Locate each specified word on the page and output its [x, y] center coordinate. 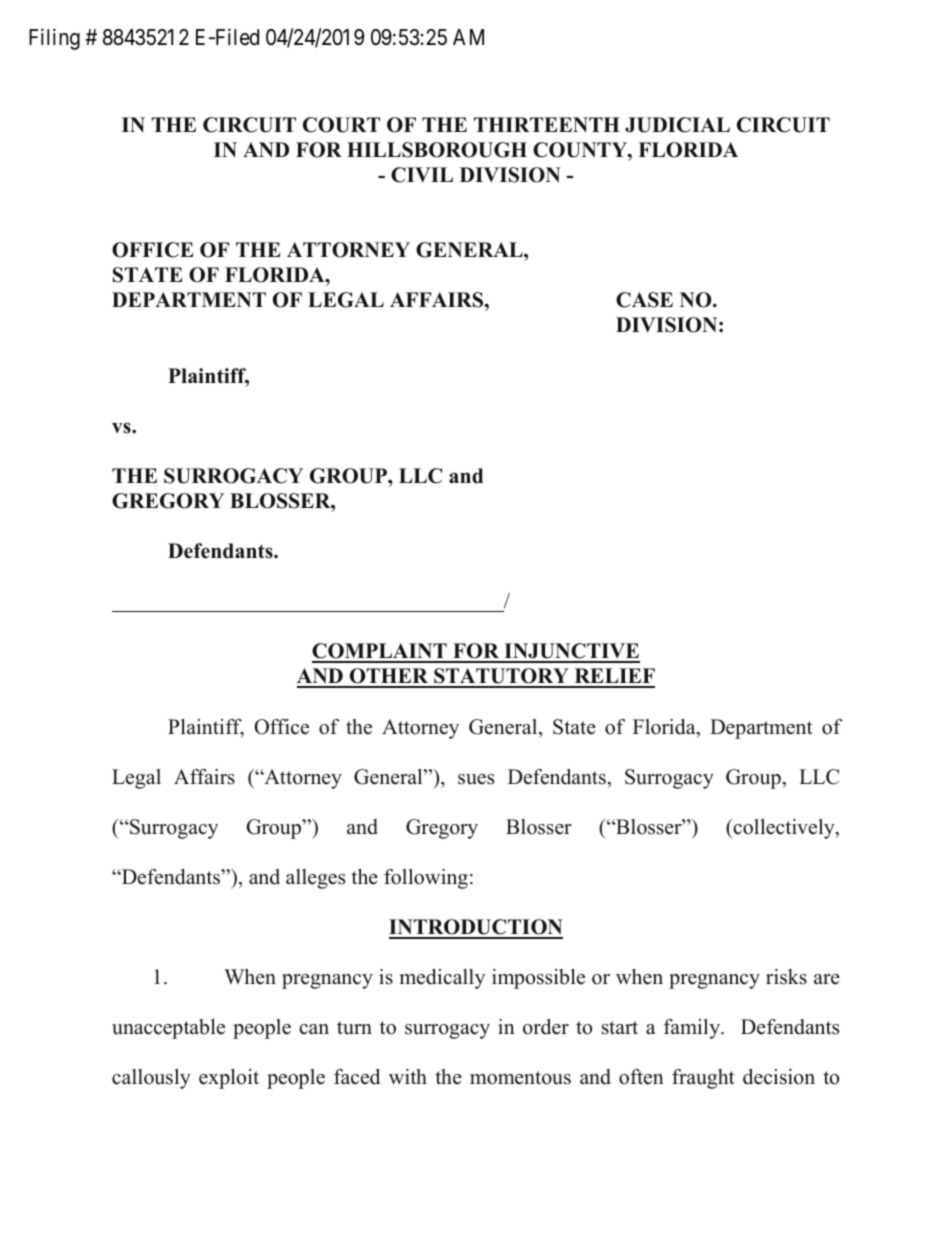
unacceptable [168, 1029]
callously [151, 1079]
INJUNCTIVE [571, 652]
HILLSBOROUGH [437, 150]
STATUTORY [501, 677]
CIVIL [422, 175]
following [426, 879]
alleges [315, 879]
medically [442, 979]
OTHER [389, 677]
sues [476, 779]
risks [786, 977]
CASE [644, 300]
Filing [54, 39]
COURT [341, 125]
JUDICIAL [677, 125]
